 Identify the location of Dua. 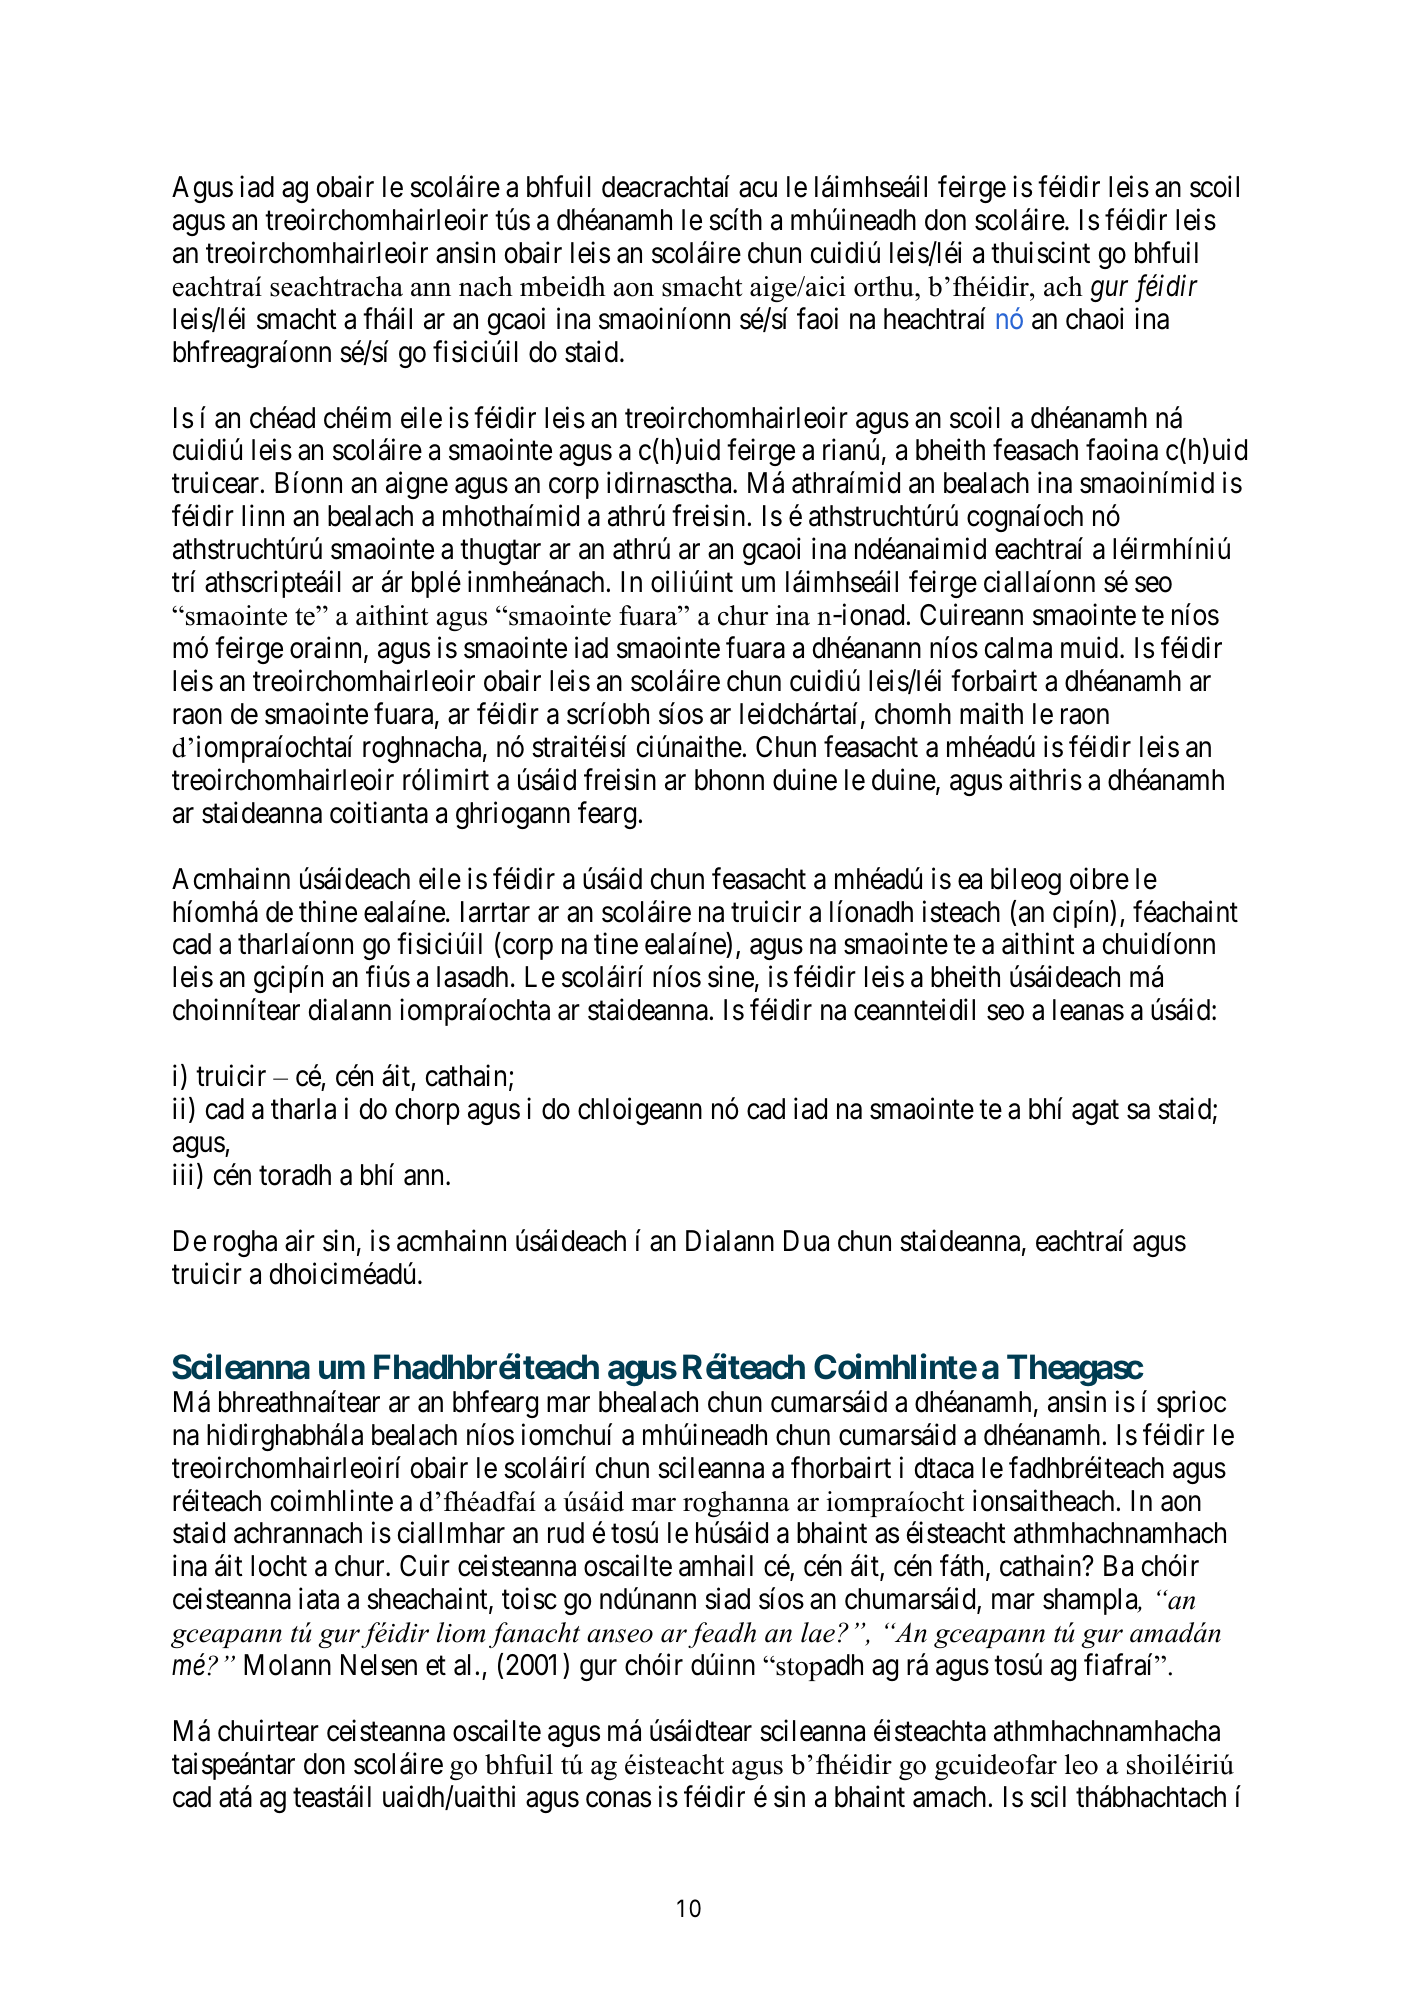
(806, 1241).
